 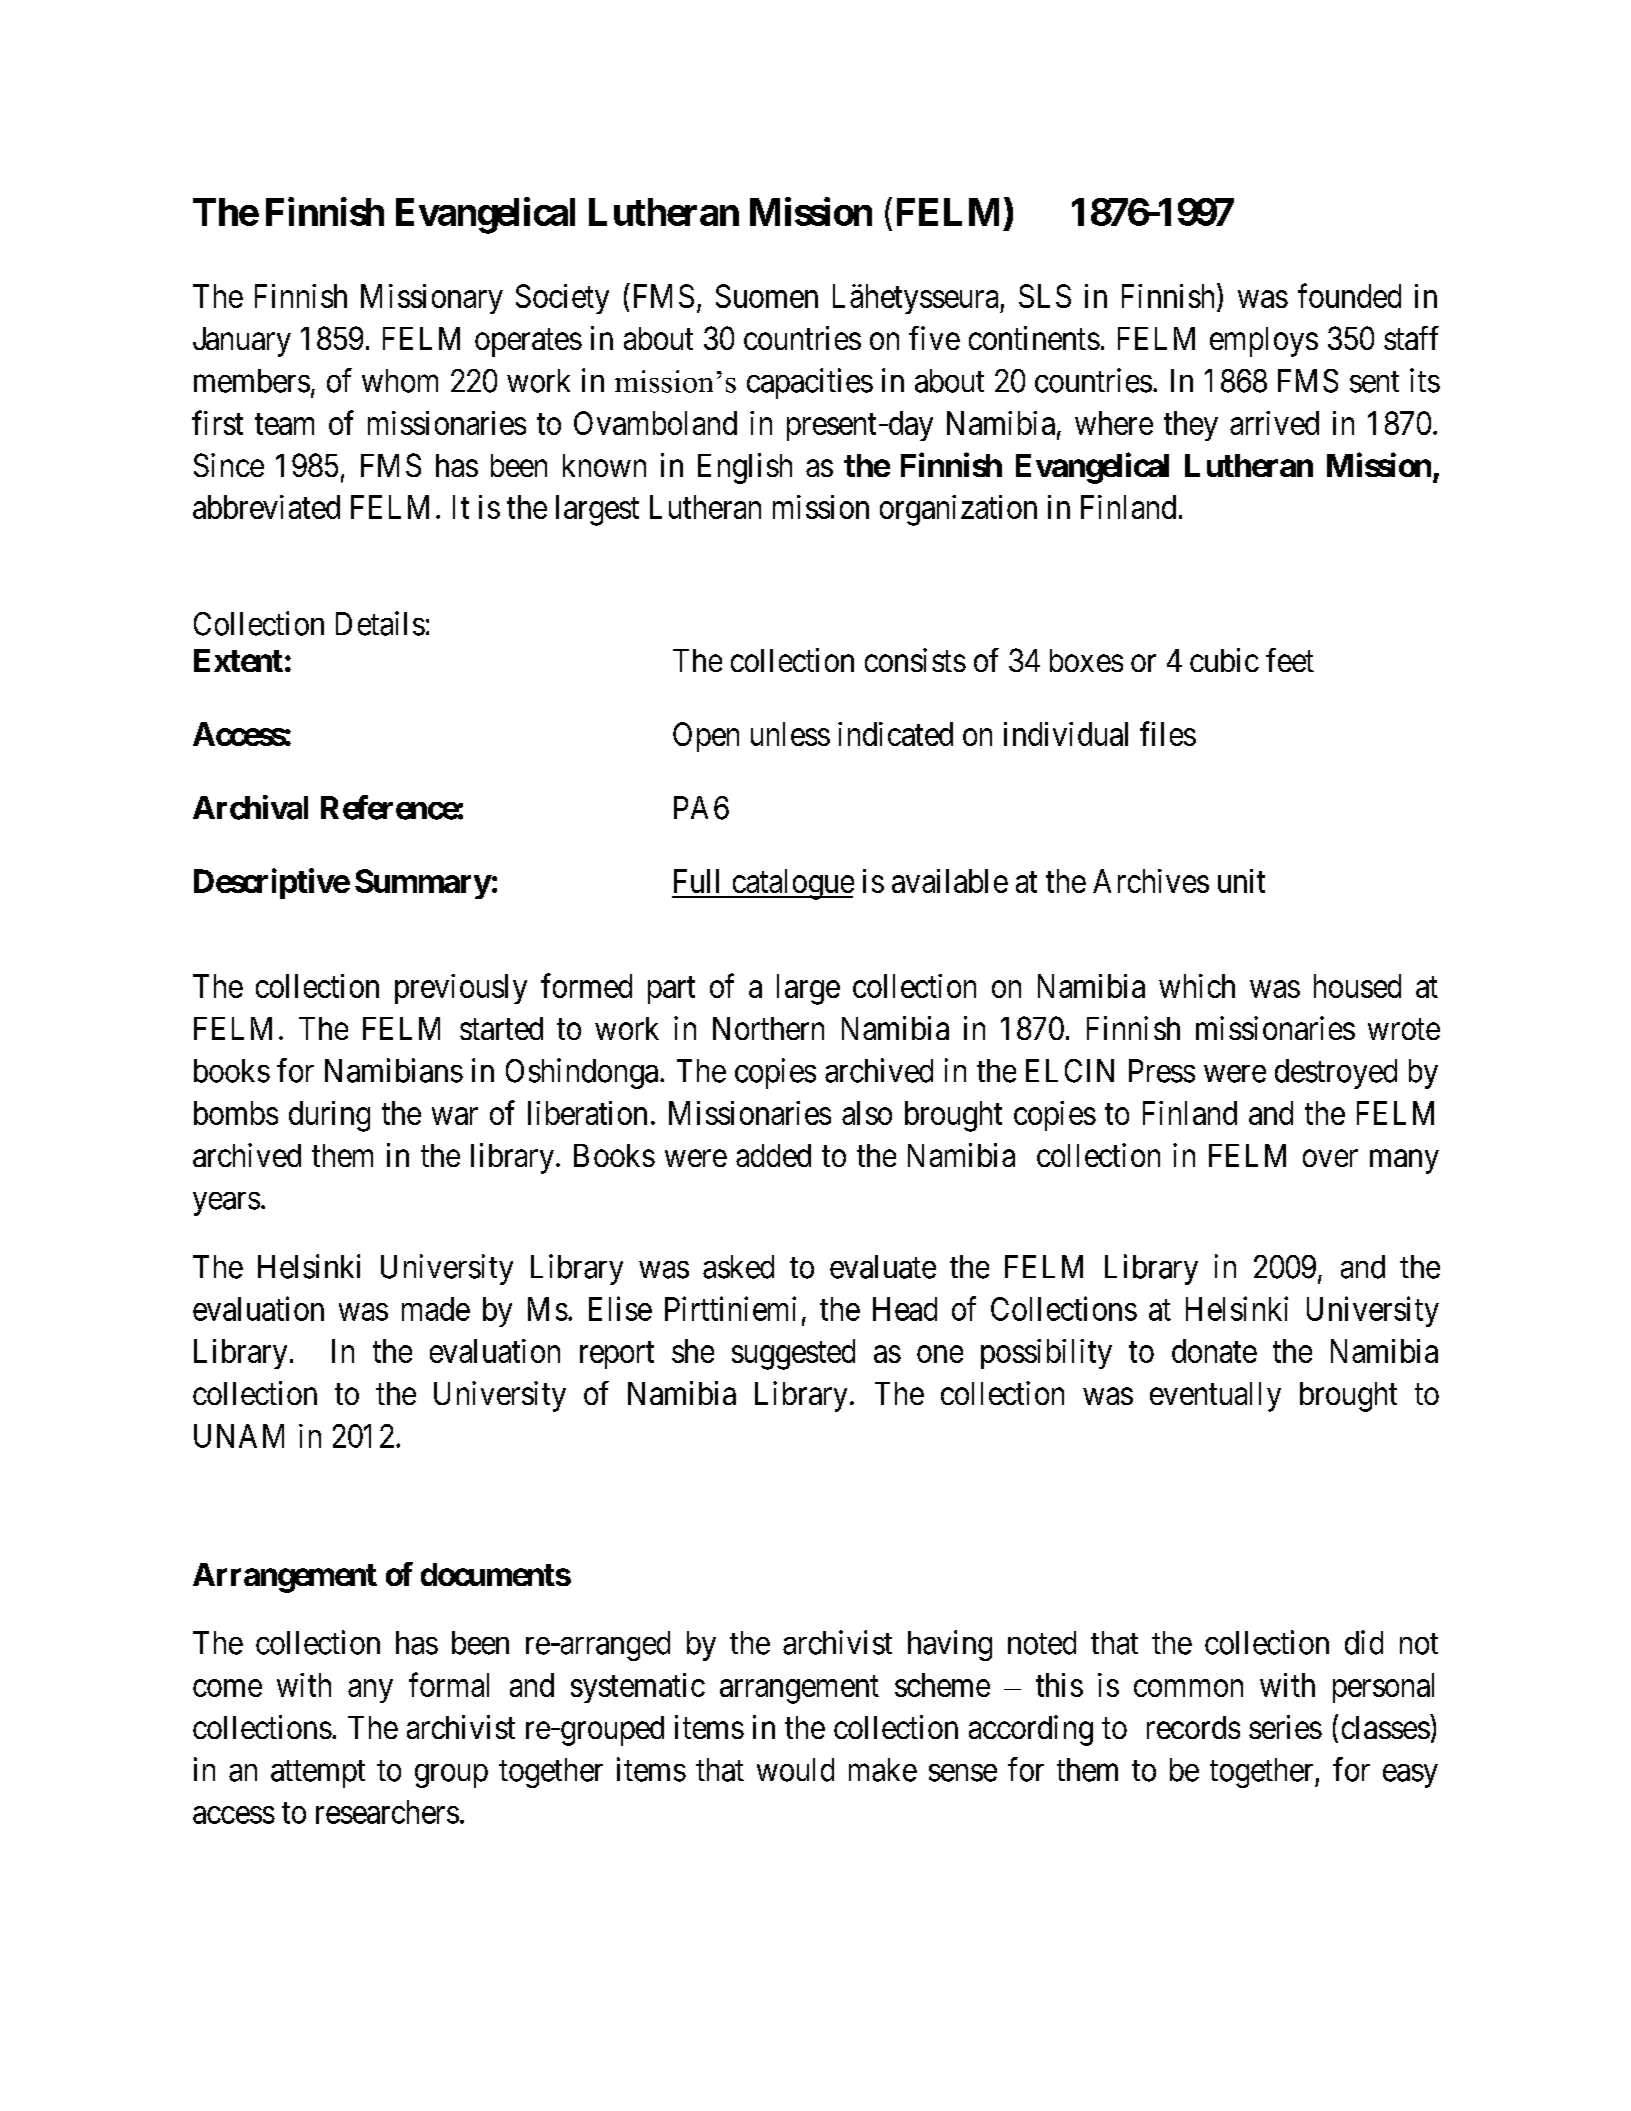 What do you see at coordinates (318, 1774) in the image?
I see `attempt` at bounding box center [318, 1774].
